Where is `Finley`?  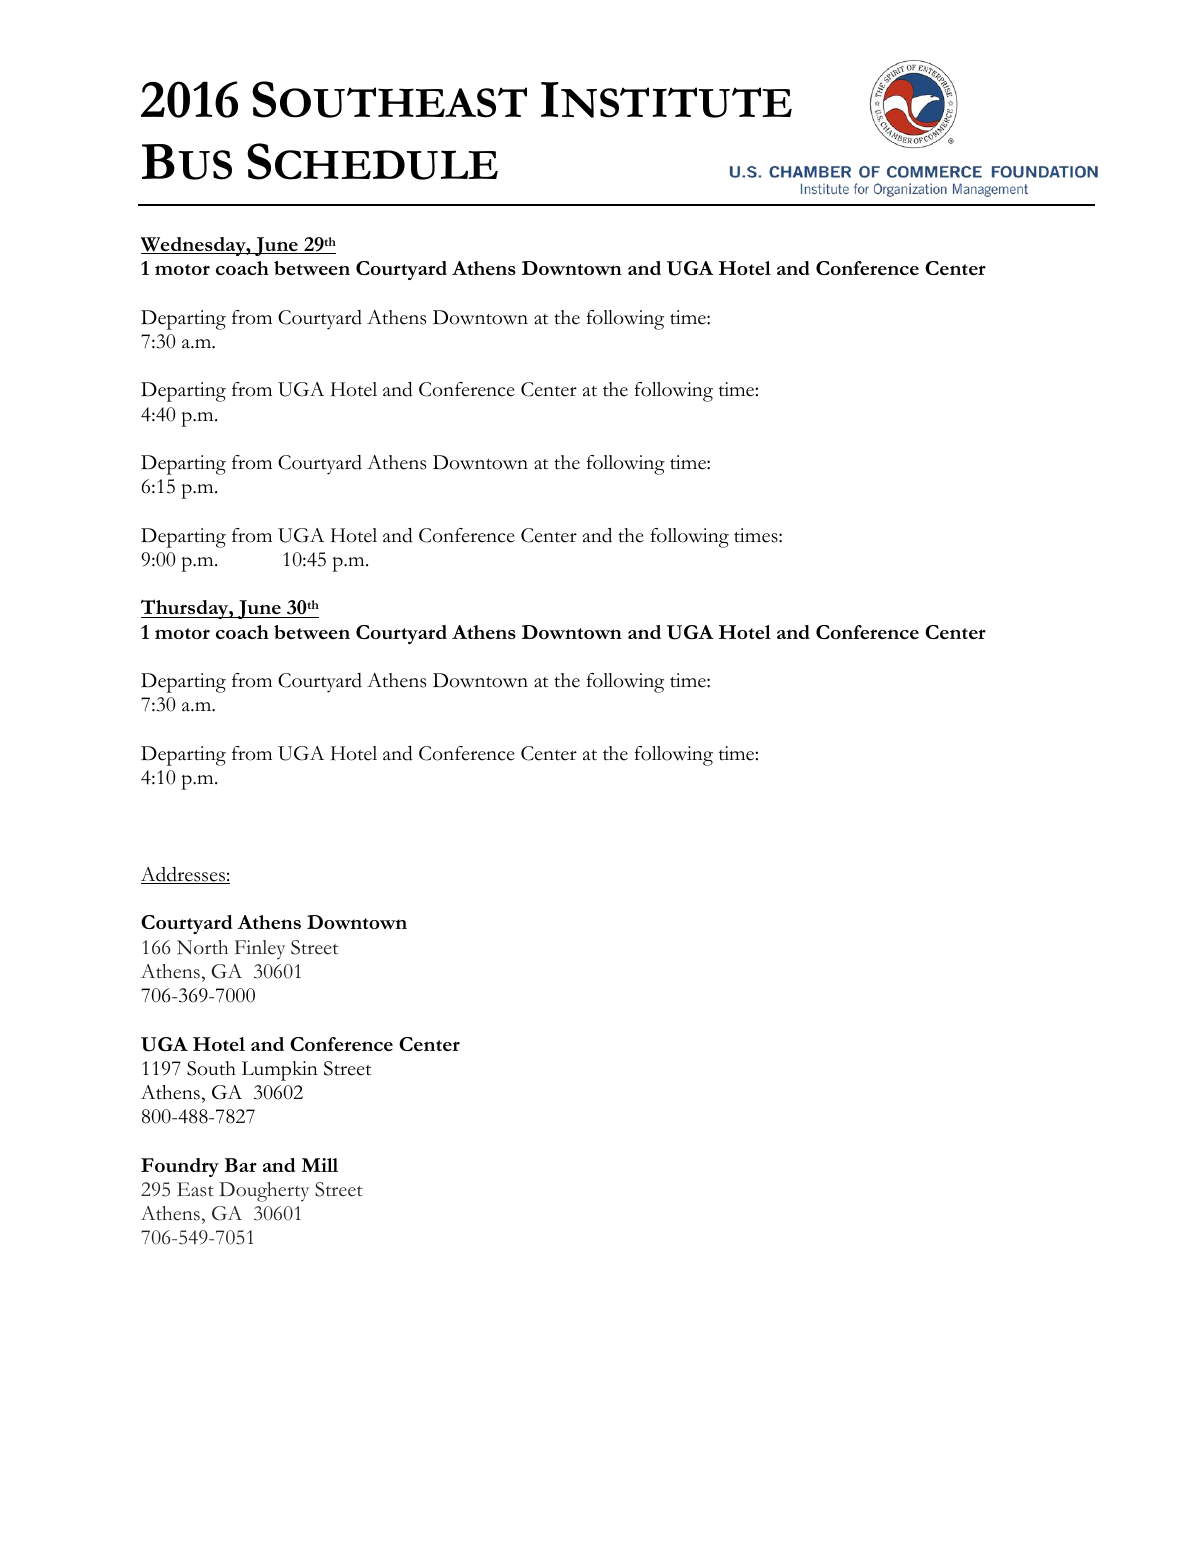
Finley is located at coordinates (260, 949).
